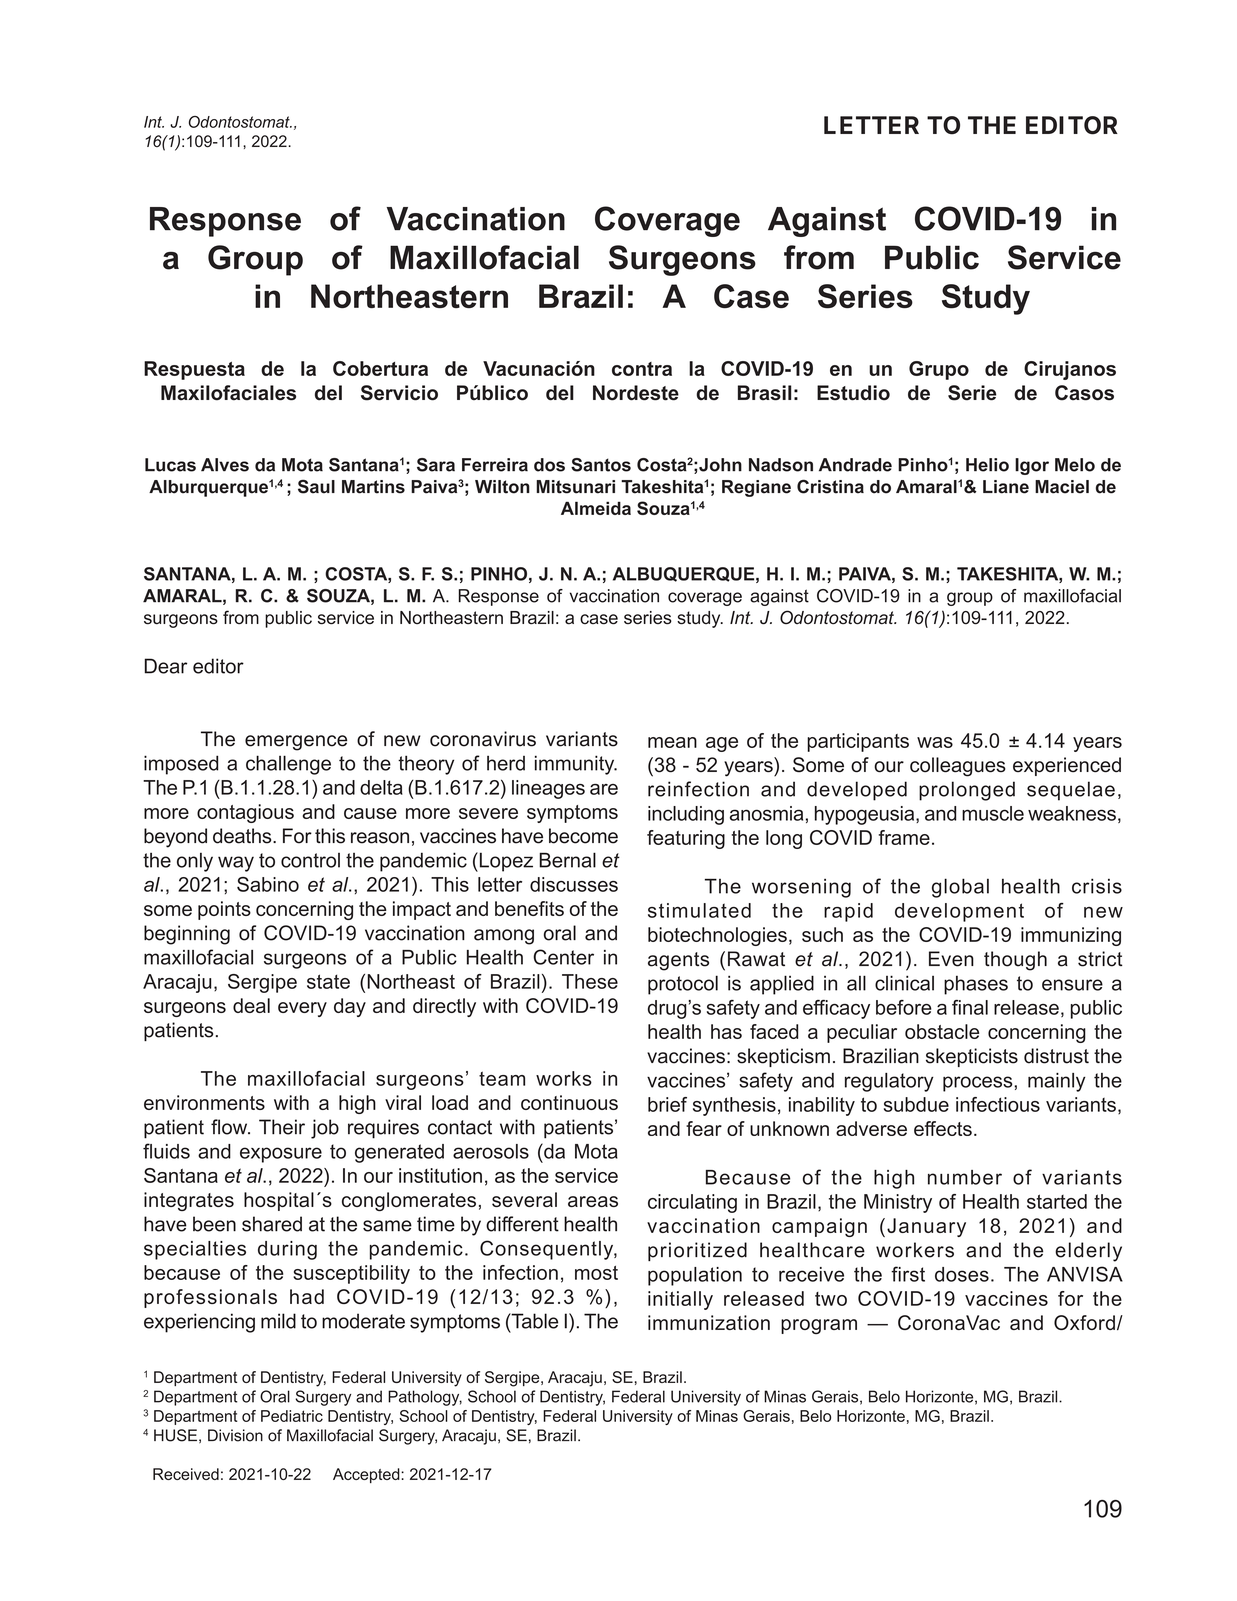  What do you see at coordinates (926, 1227) in the screenshot?
I see `January` at bounding box center [926, 1227].
